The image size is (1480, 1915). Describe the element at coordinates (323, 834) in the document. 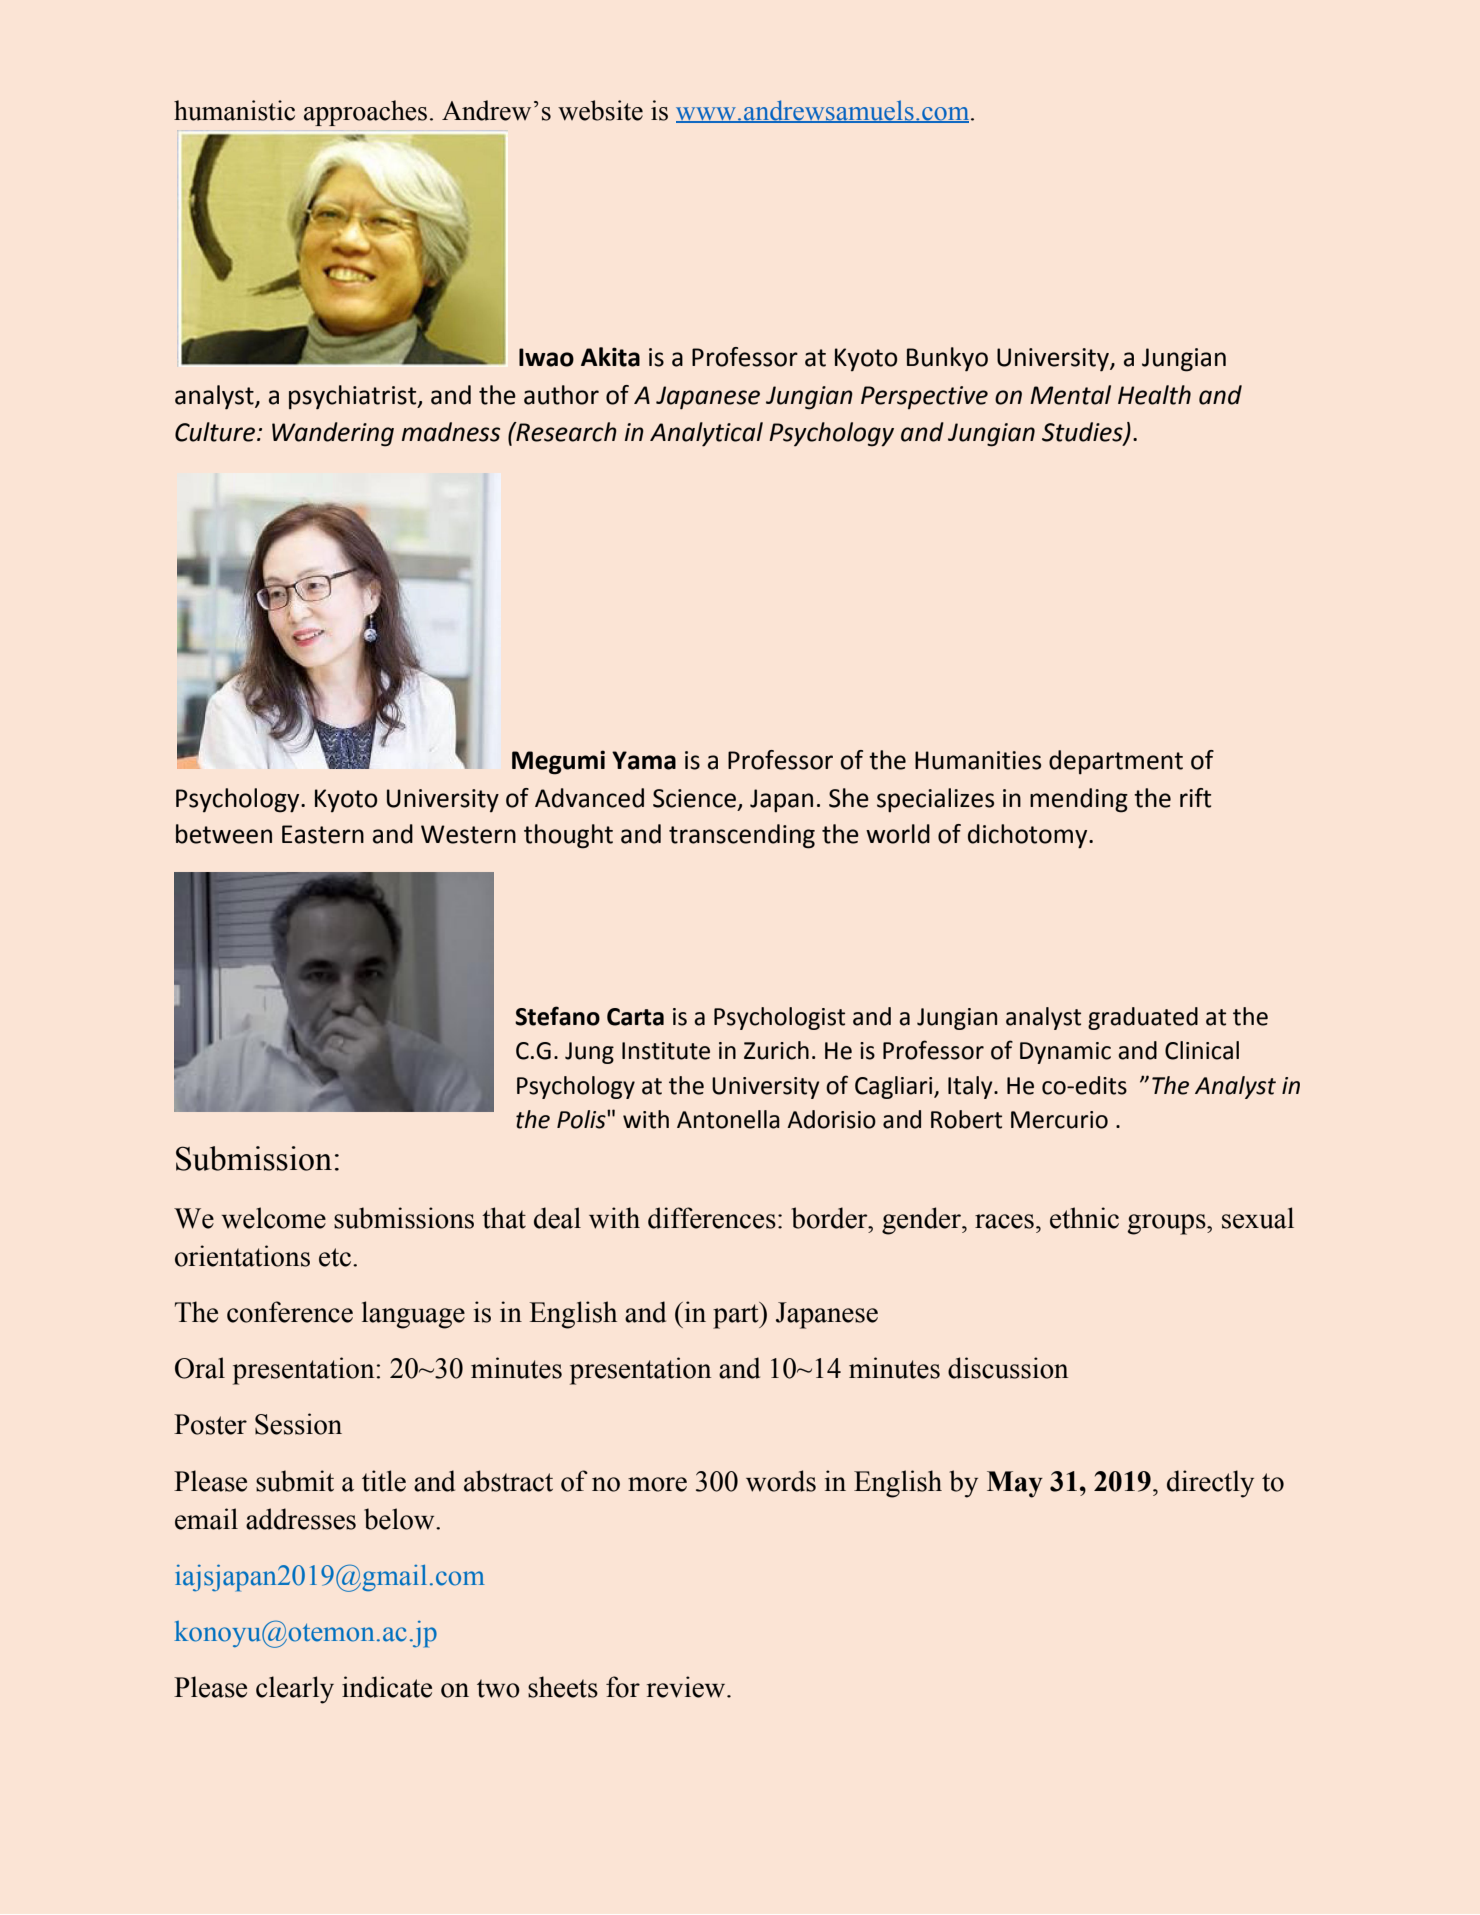

I see `Eastern` at that location.
